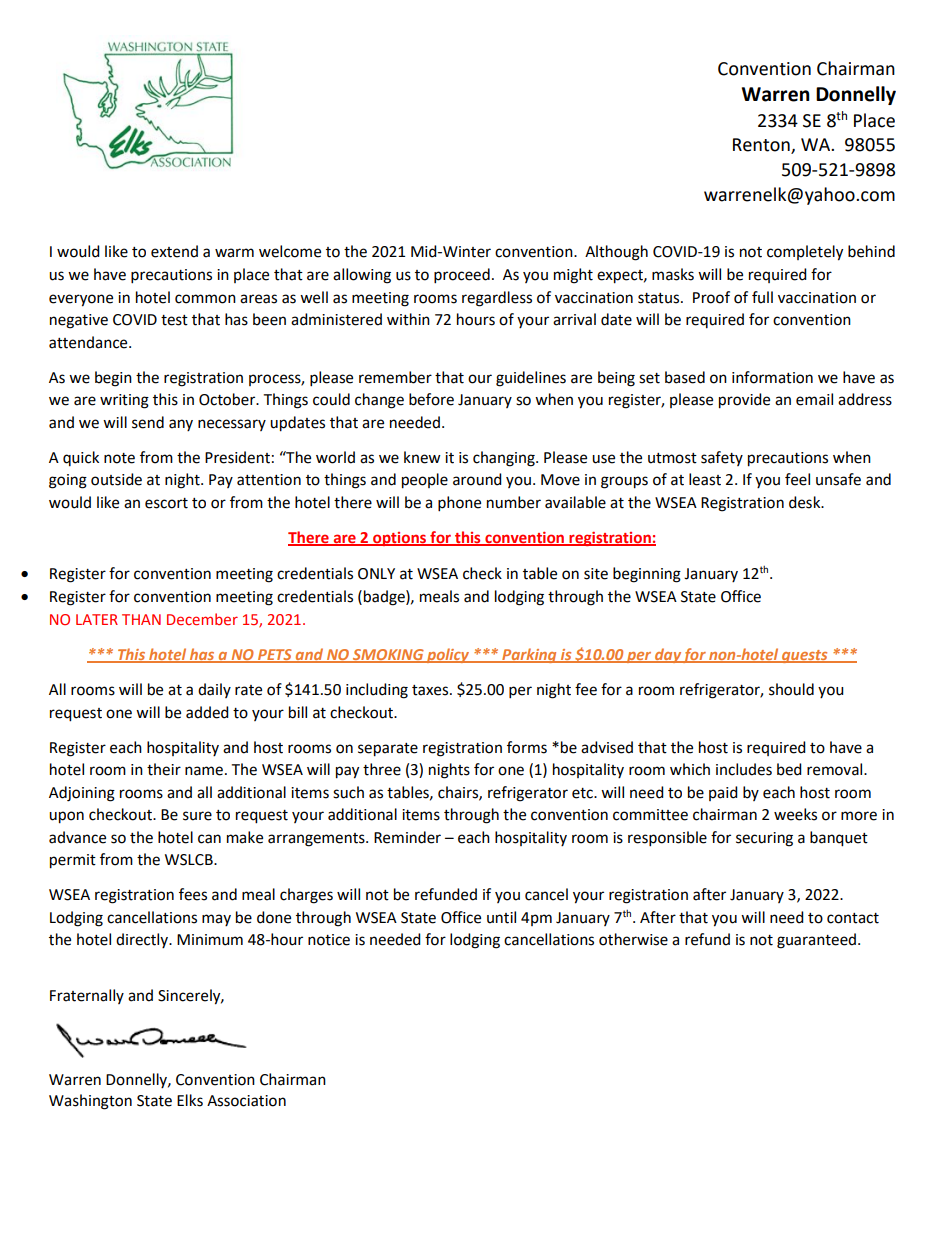  What do you see at coordinates (459, 504) in the image?
I see `phone` at bounding box center [459, 504].
